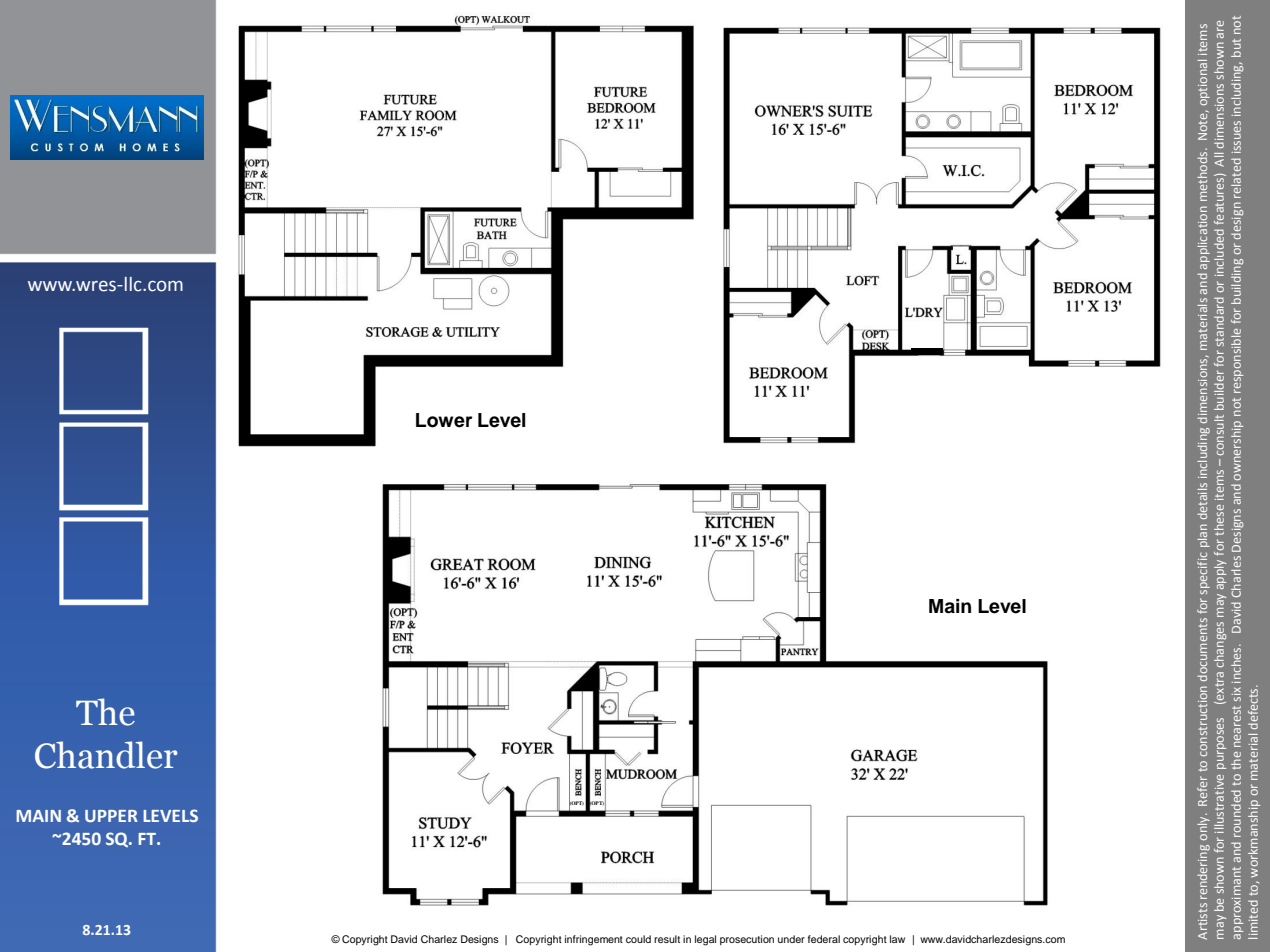  Describe the element at coordinates (791, 939) in the screenshot. I see `under` at that location.
